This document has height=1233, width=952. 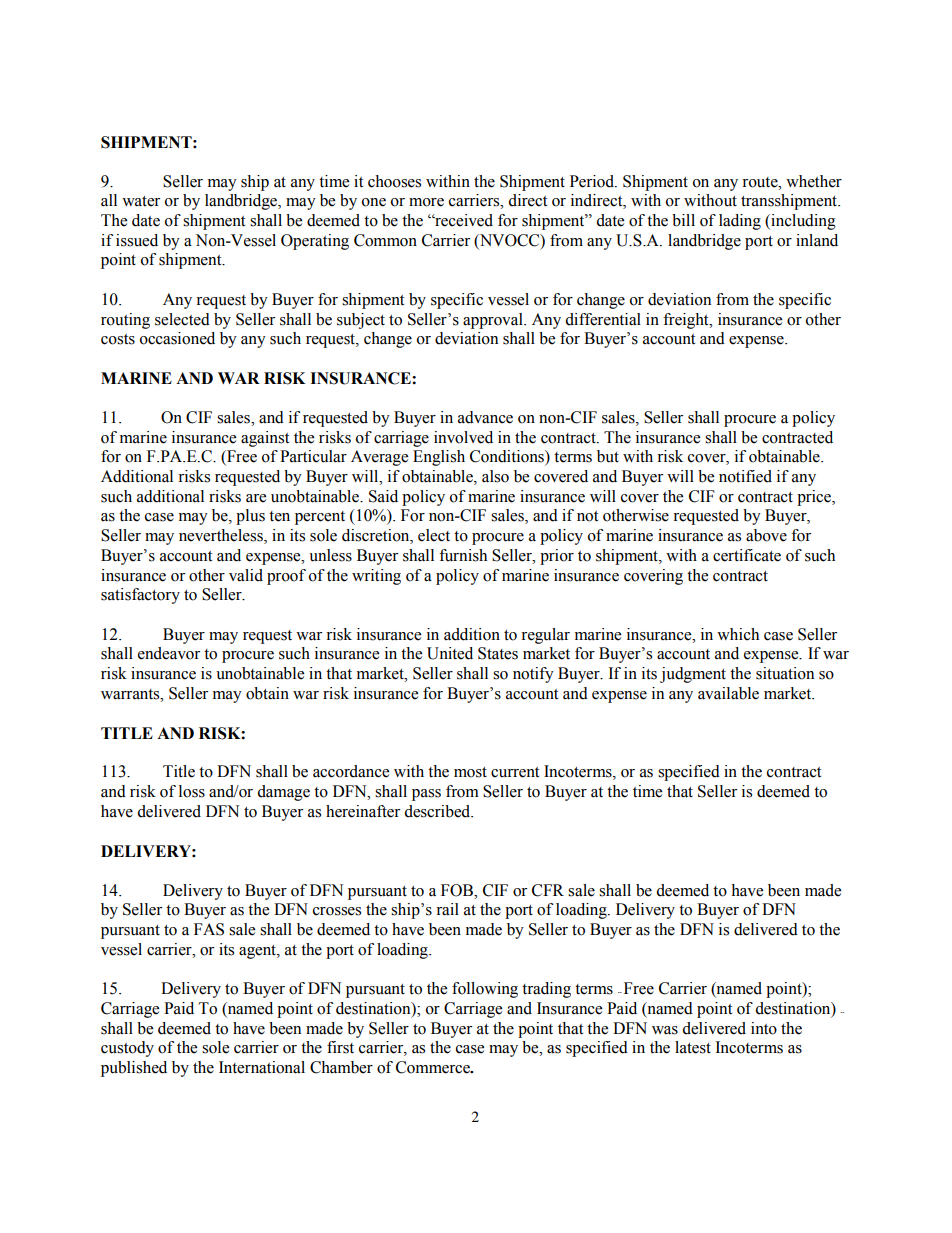 What do you see at coordinates (738, 634) in the document?
I see `which` at bounding box center [738, 634].
